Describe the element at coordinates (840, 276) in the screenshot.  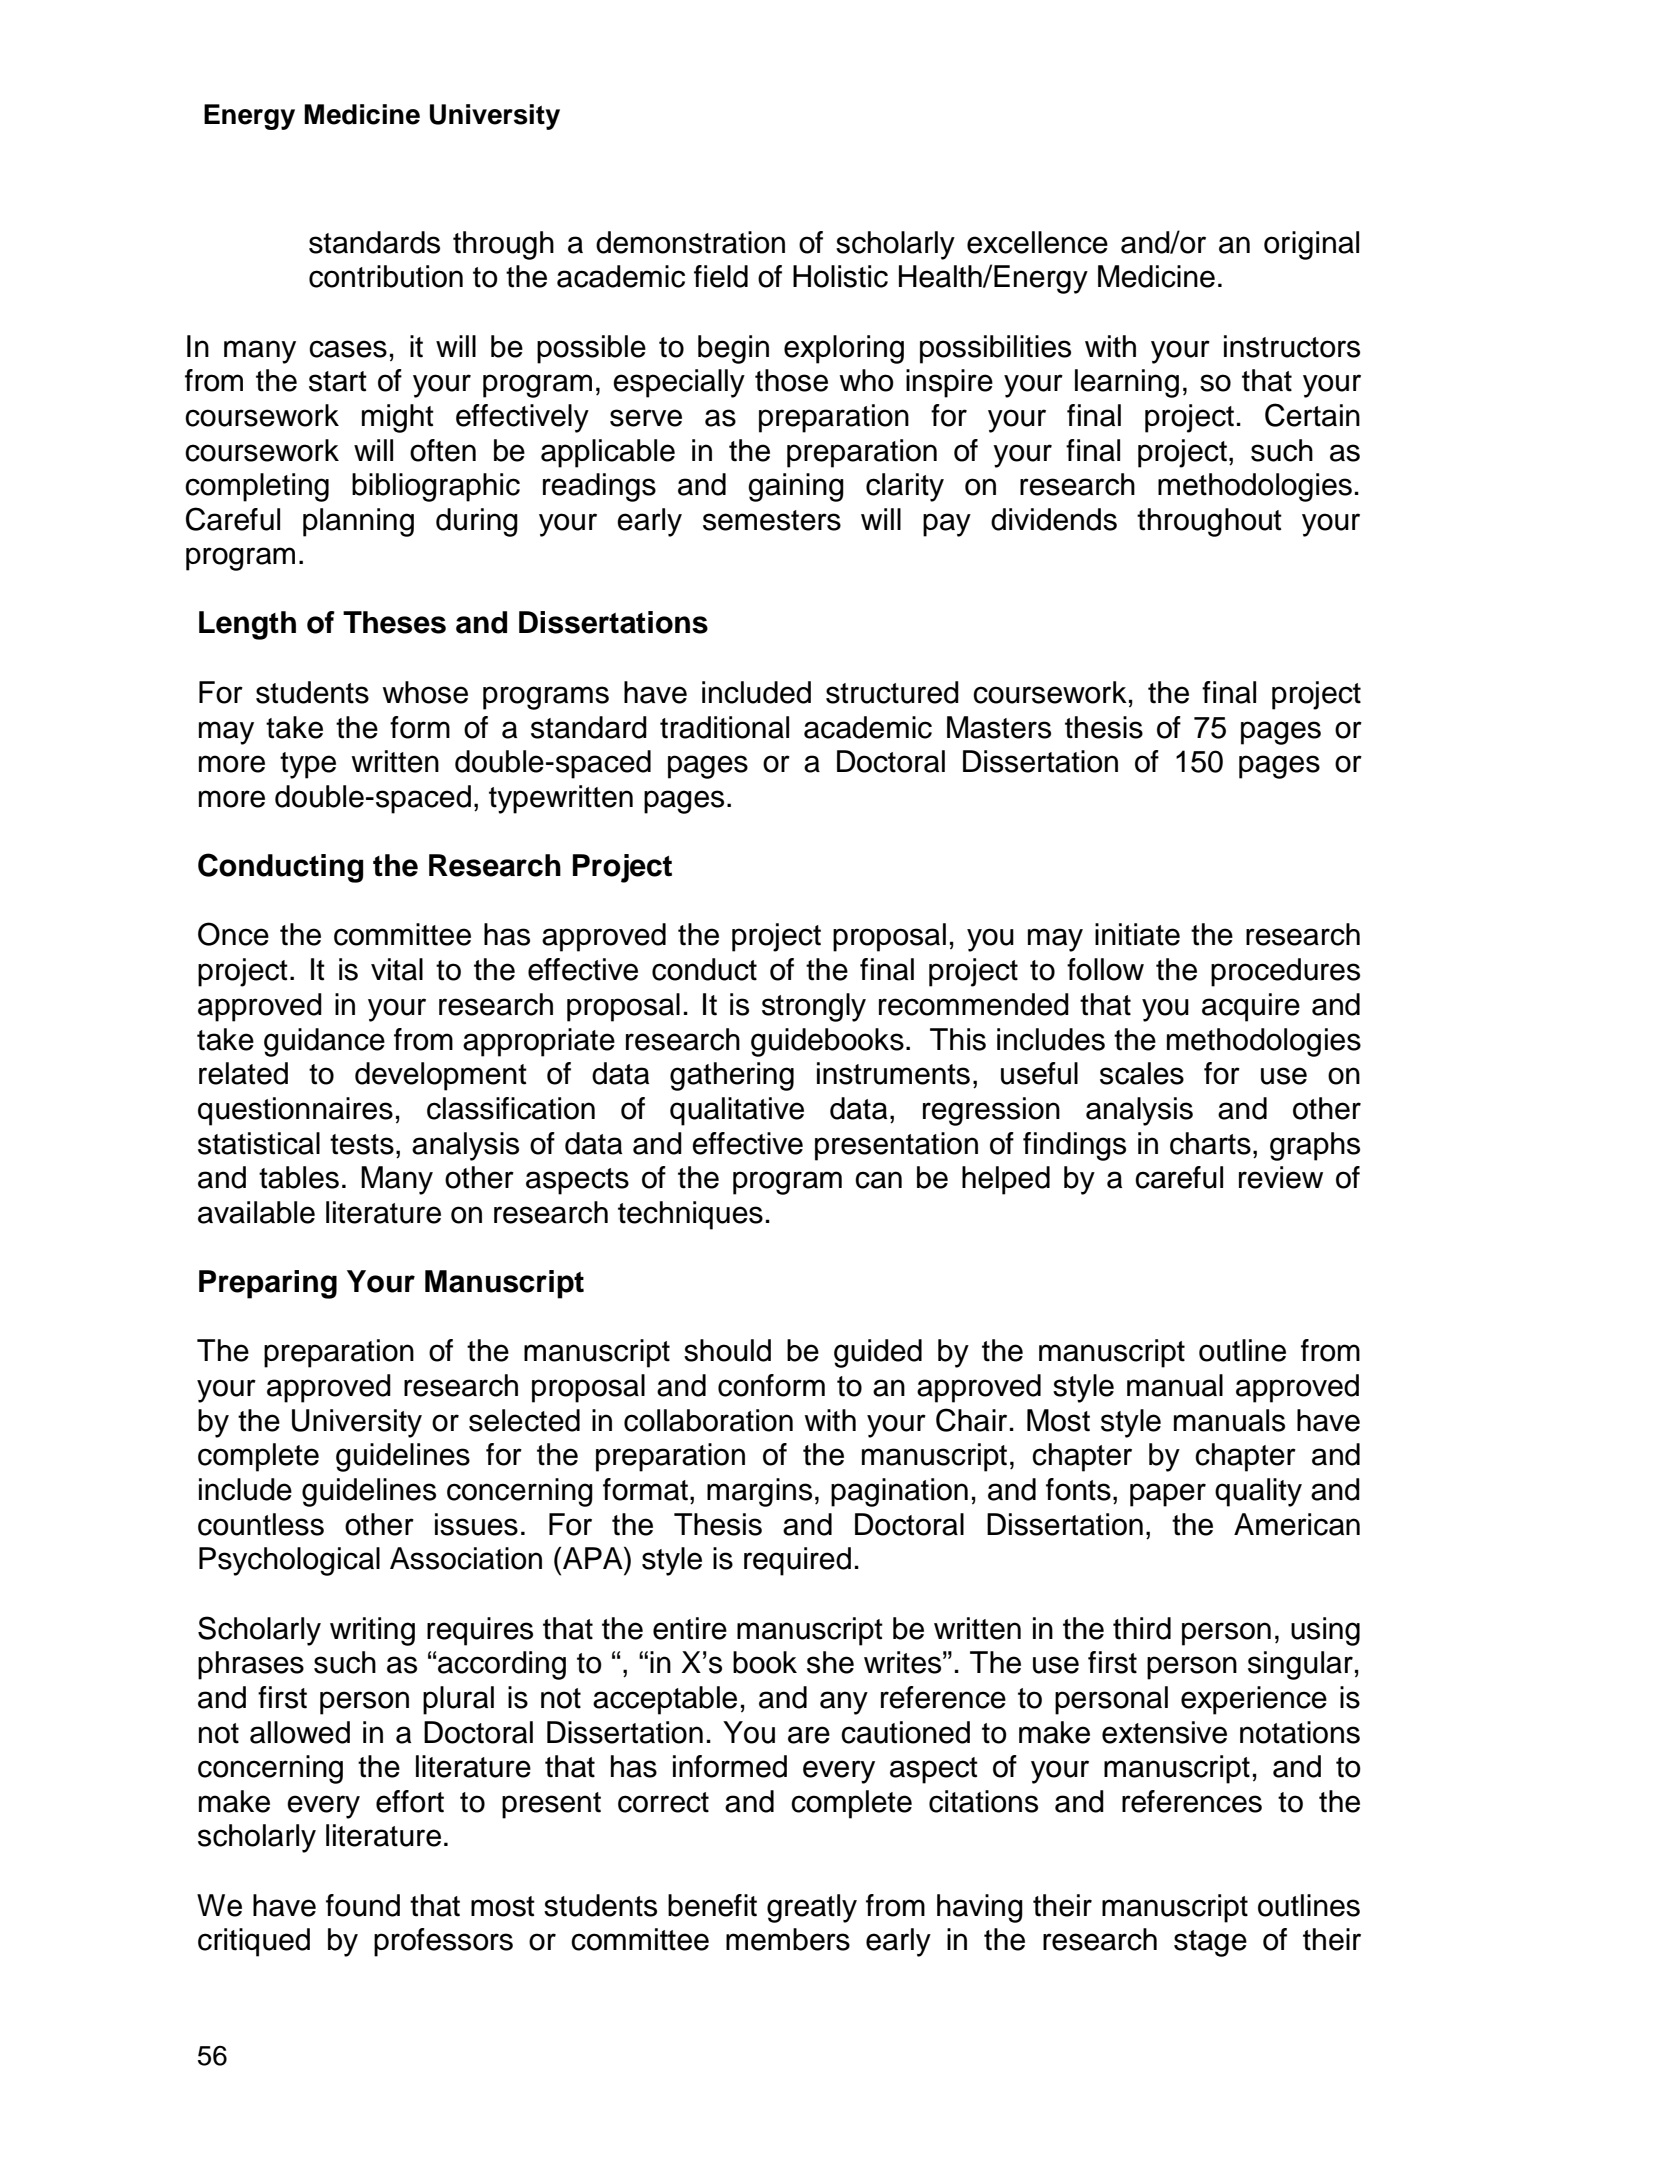
I see `Holistic` at that location.
